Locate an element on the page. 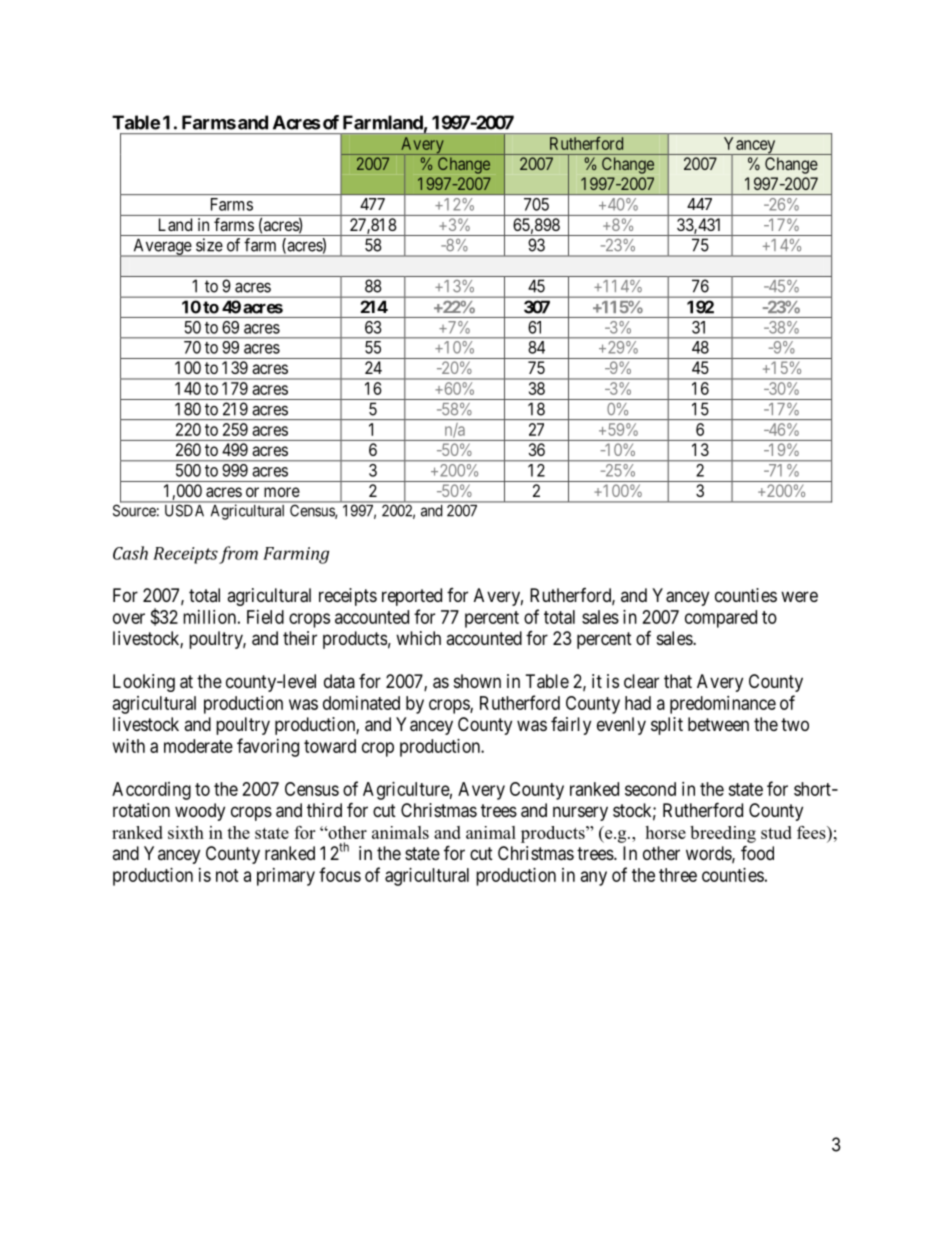 The width and height of the document is (952, 1233). size is located at coordinates (209, 245).
